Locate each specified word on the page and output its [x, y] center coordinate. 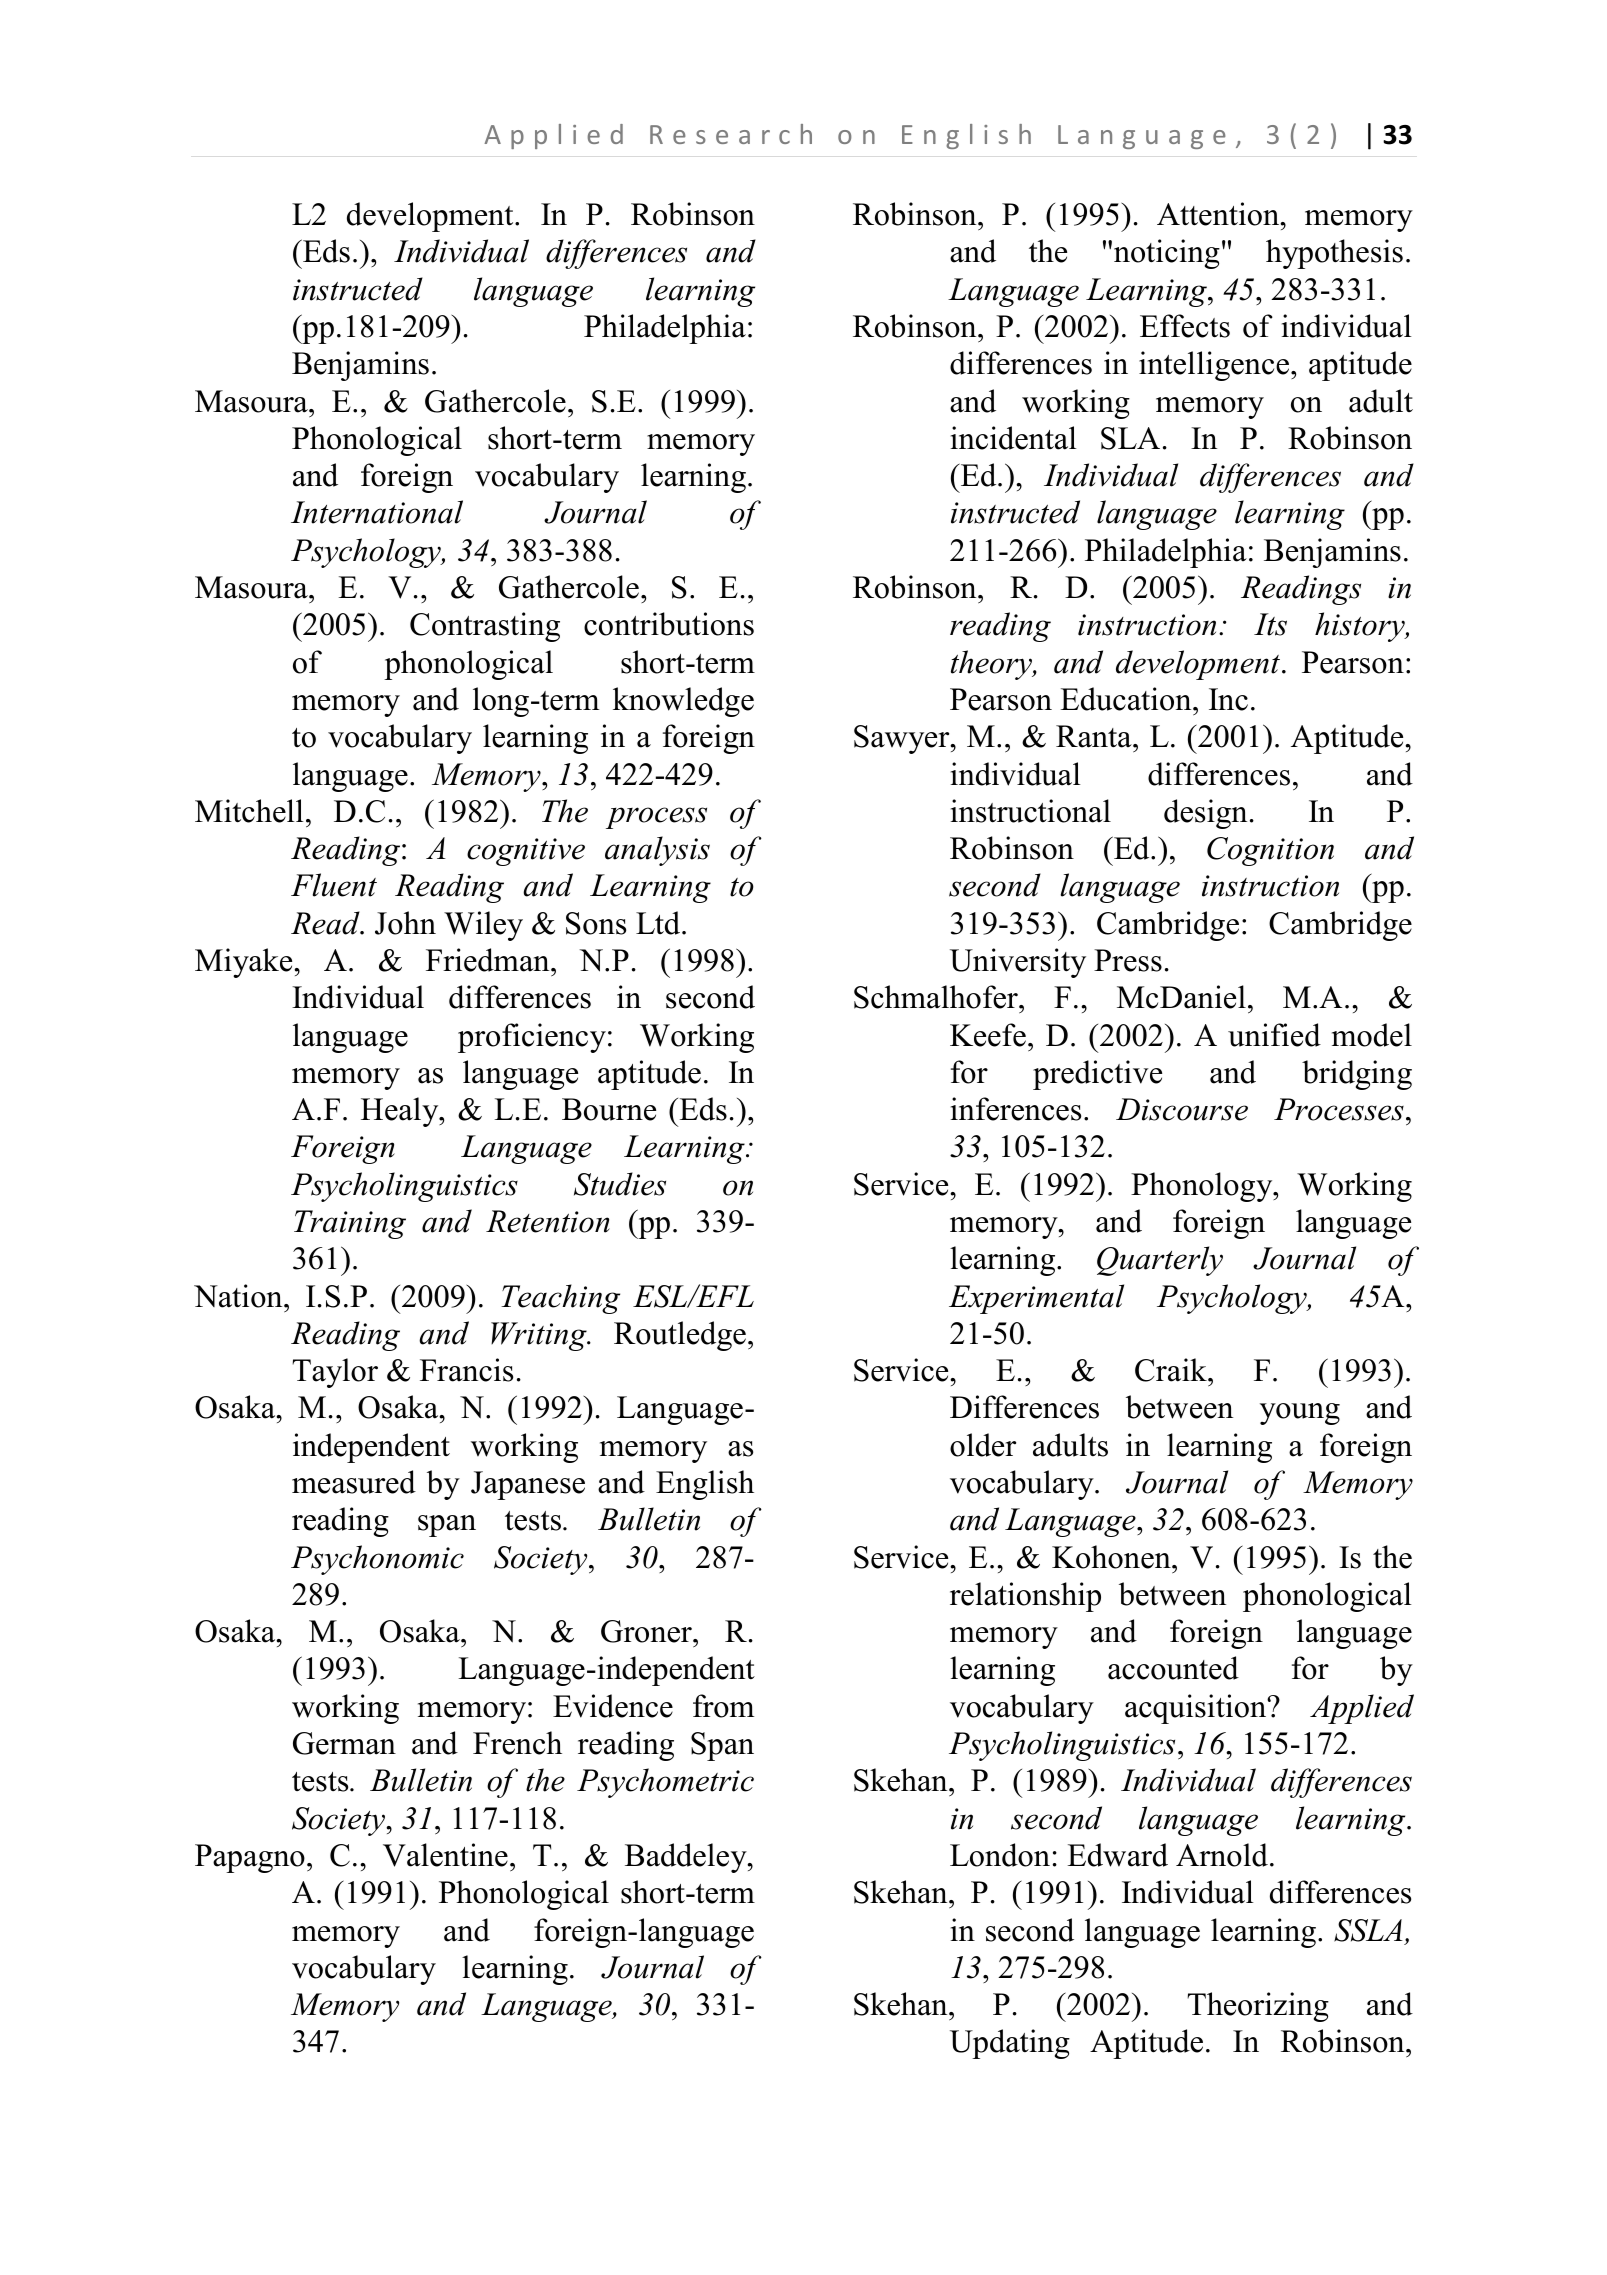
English [705, 1485]
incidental [1014, 438]
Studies [620, 1184]
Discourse [1182, 1109]
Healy [401, 1112]
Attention [1219, 214]
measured [354, 1482]
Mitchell [249, 811]
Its [1270, 624]
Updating [1010, 2044]
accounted [1173, 1668]
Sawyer [903, 739]
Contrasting [485, 627]
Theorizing [1258, 2007]
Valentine [445, 1855]
